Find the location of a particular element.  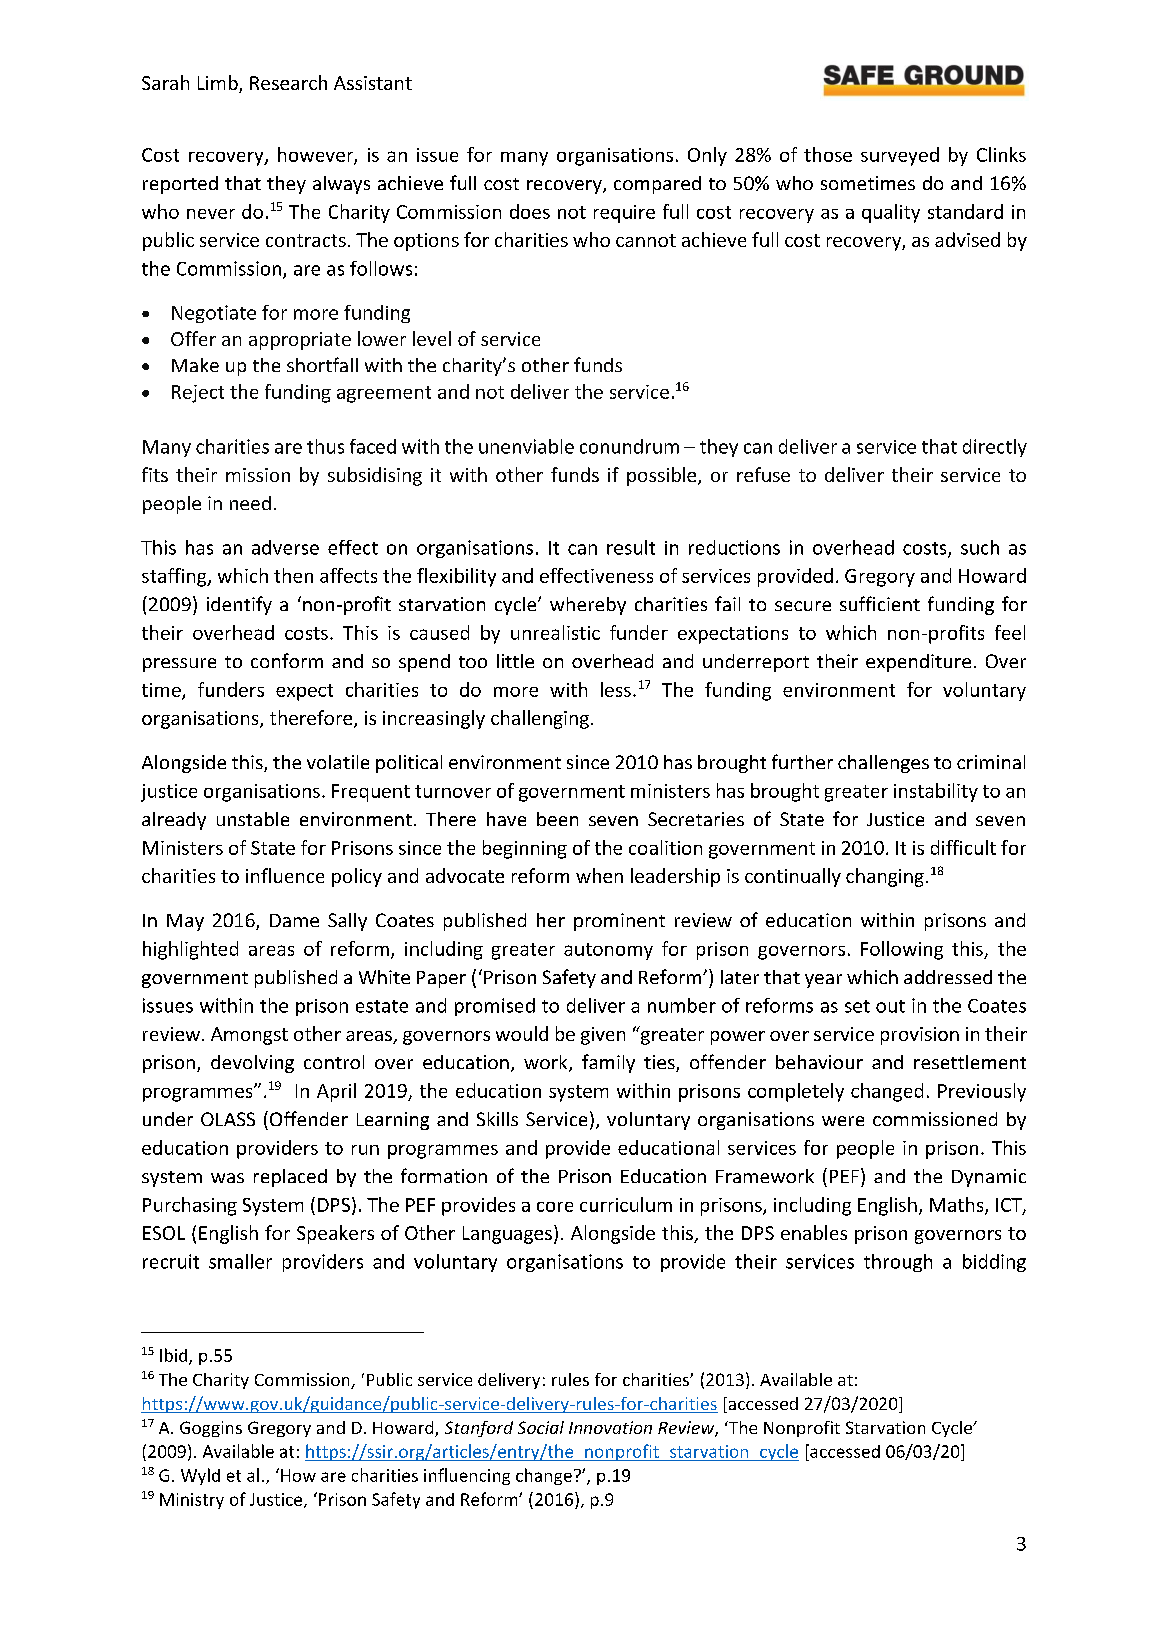

been is located at coordinates (557, 819).
